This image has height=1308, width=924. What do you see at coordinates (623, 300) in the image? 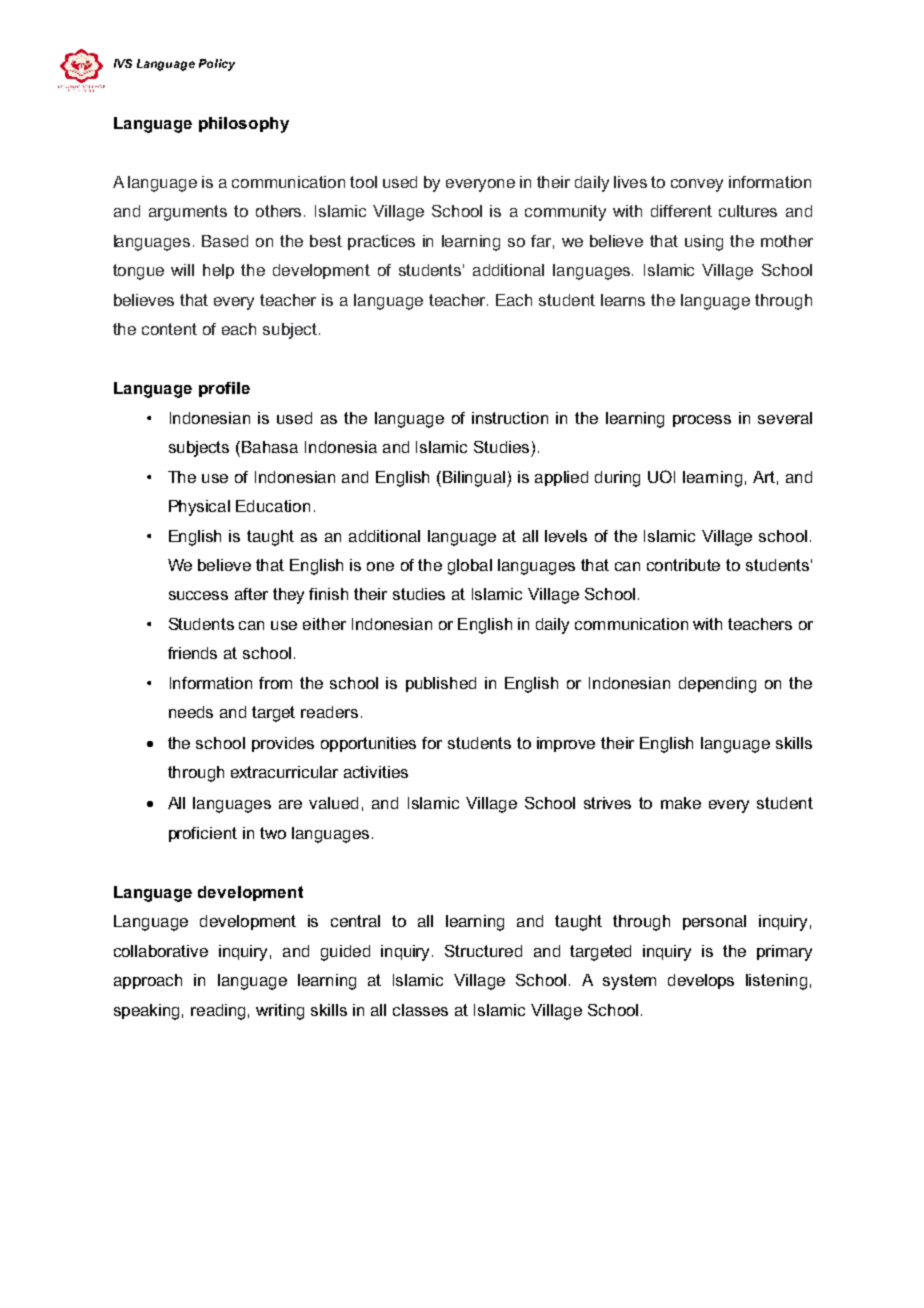
I see `learns` at bounding box center [623, 300].
